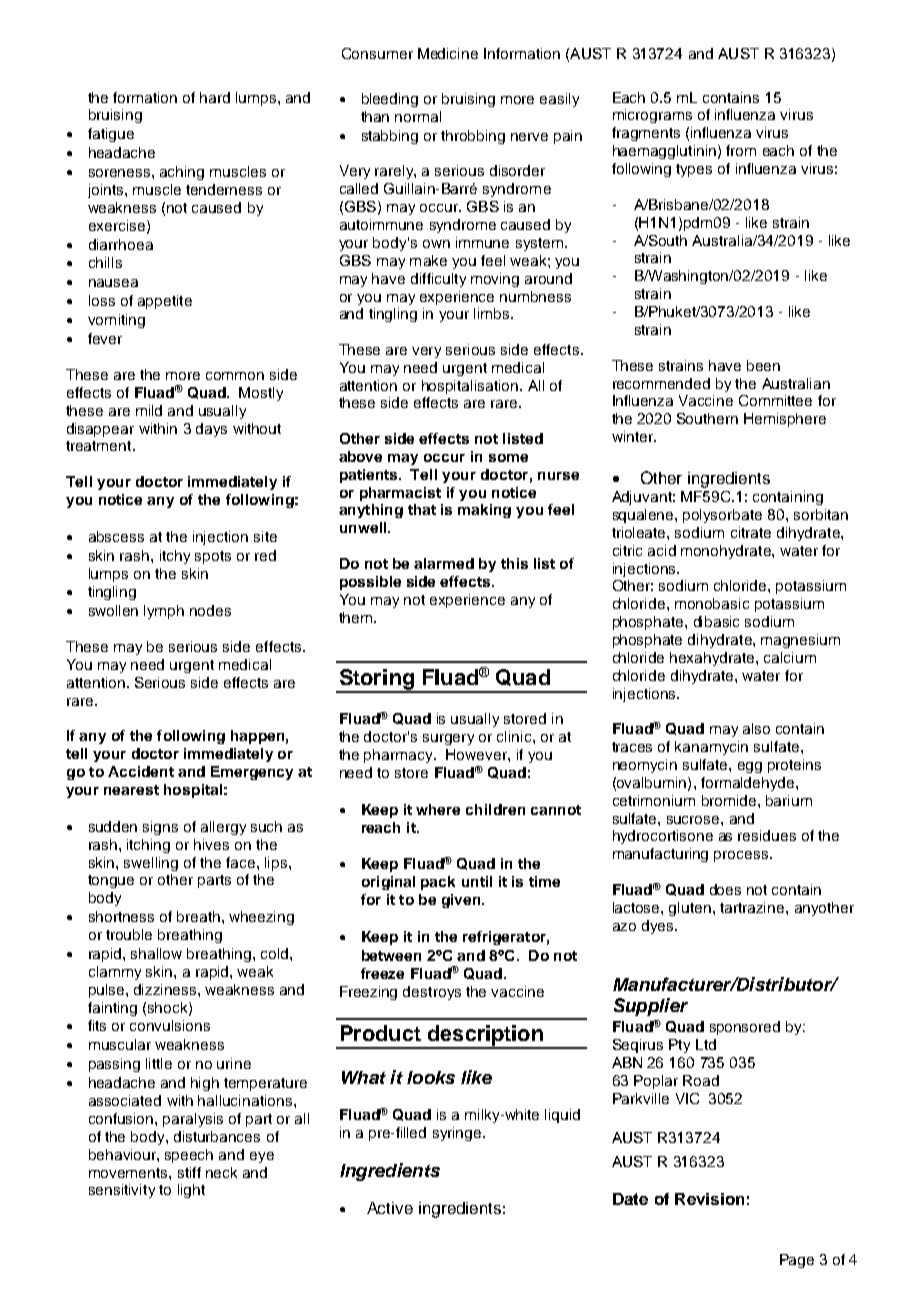 The image size is (924, 1308). Describe the element at coordinates (763, 365) in the screenshot. I see `been` at that location.
